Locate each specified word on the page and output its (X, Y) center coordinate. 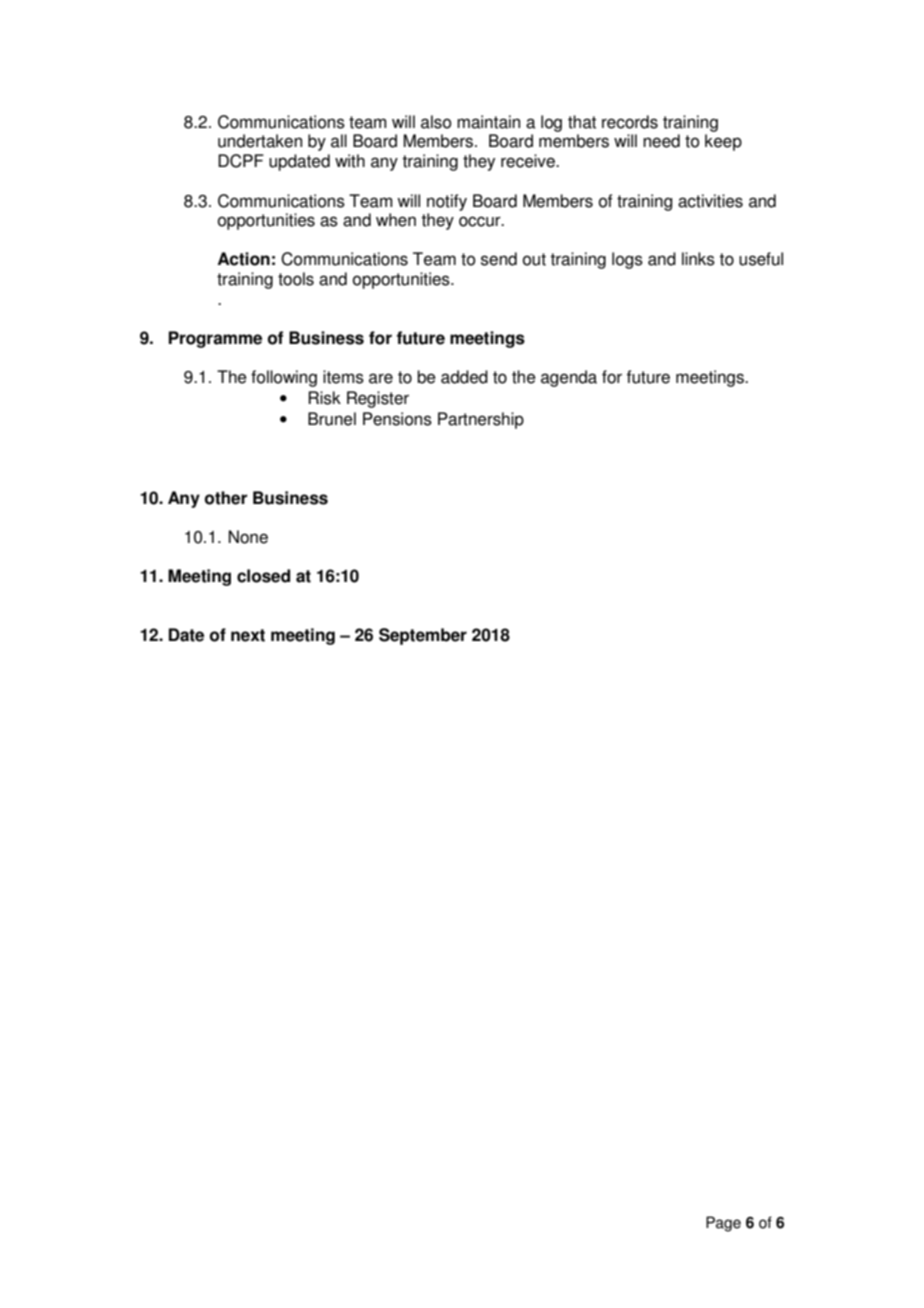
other (226, 498)
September (423, 636)
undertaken (260, 141)
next (248, 635)
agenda (569, 378)
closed (263, 576)
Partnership (481, 420)
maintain (488, 122)
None (248, 537)
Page (723, 1224)
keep (723, 142)
